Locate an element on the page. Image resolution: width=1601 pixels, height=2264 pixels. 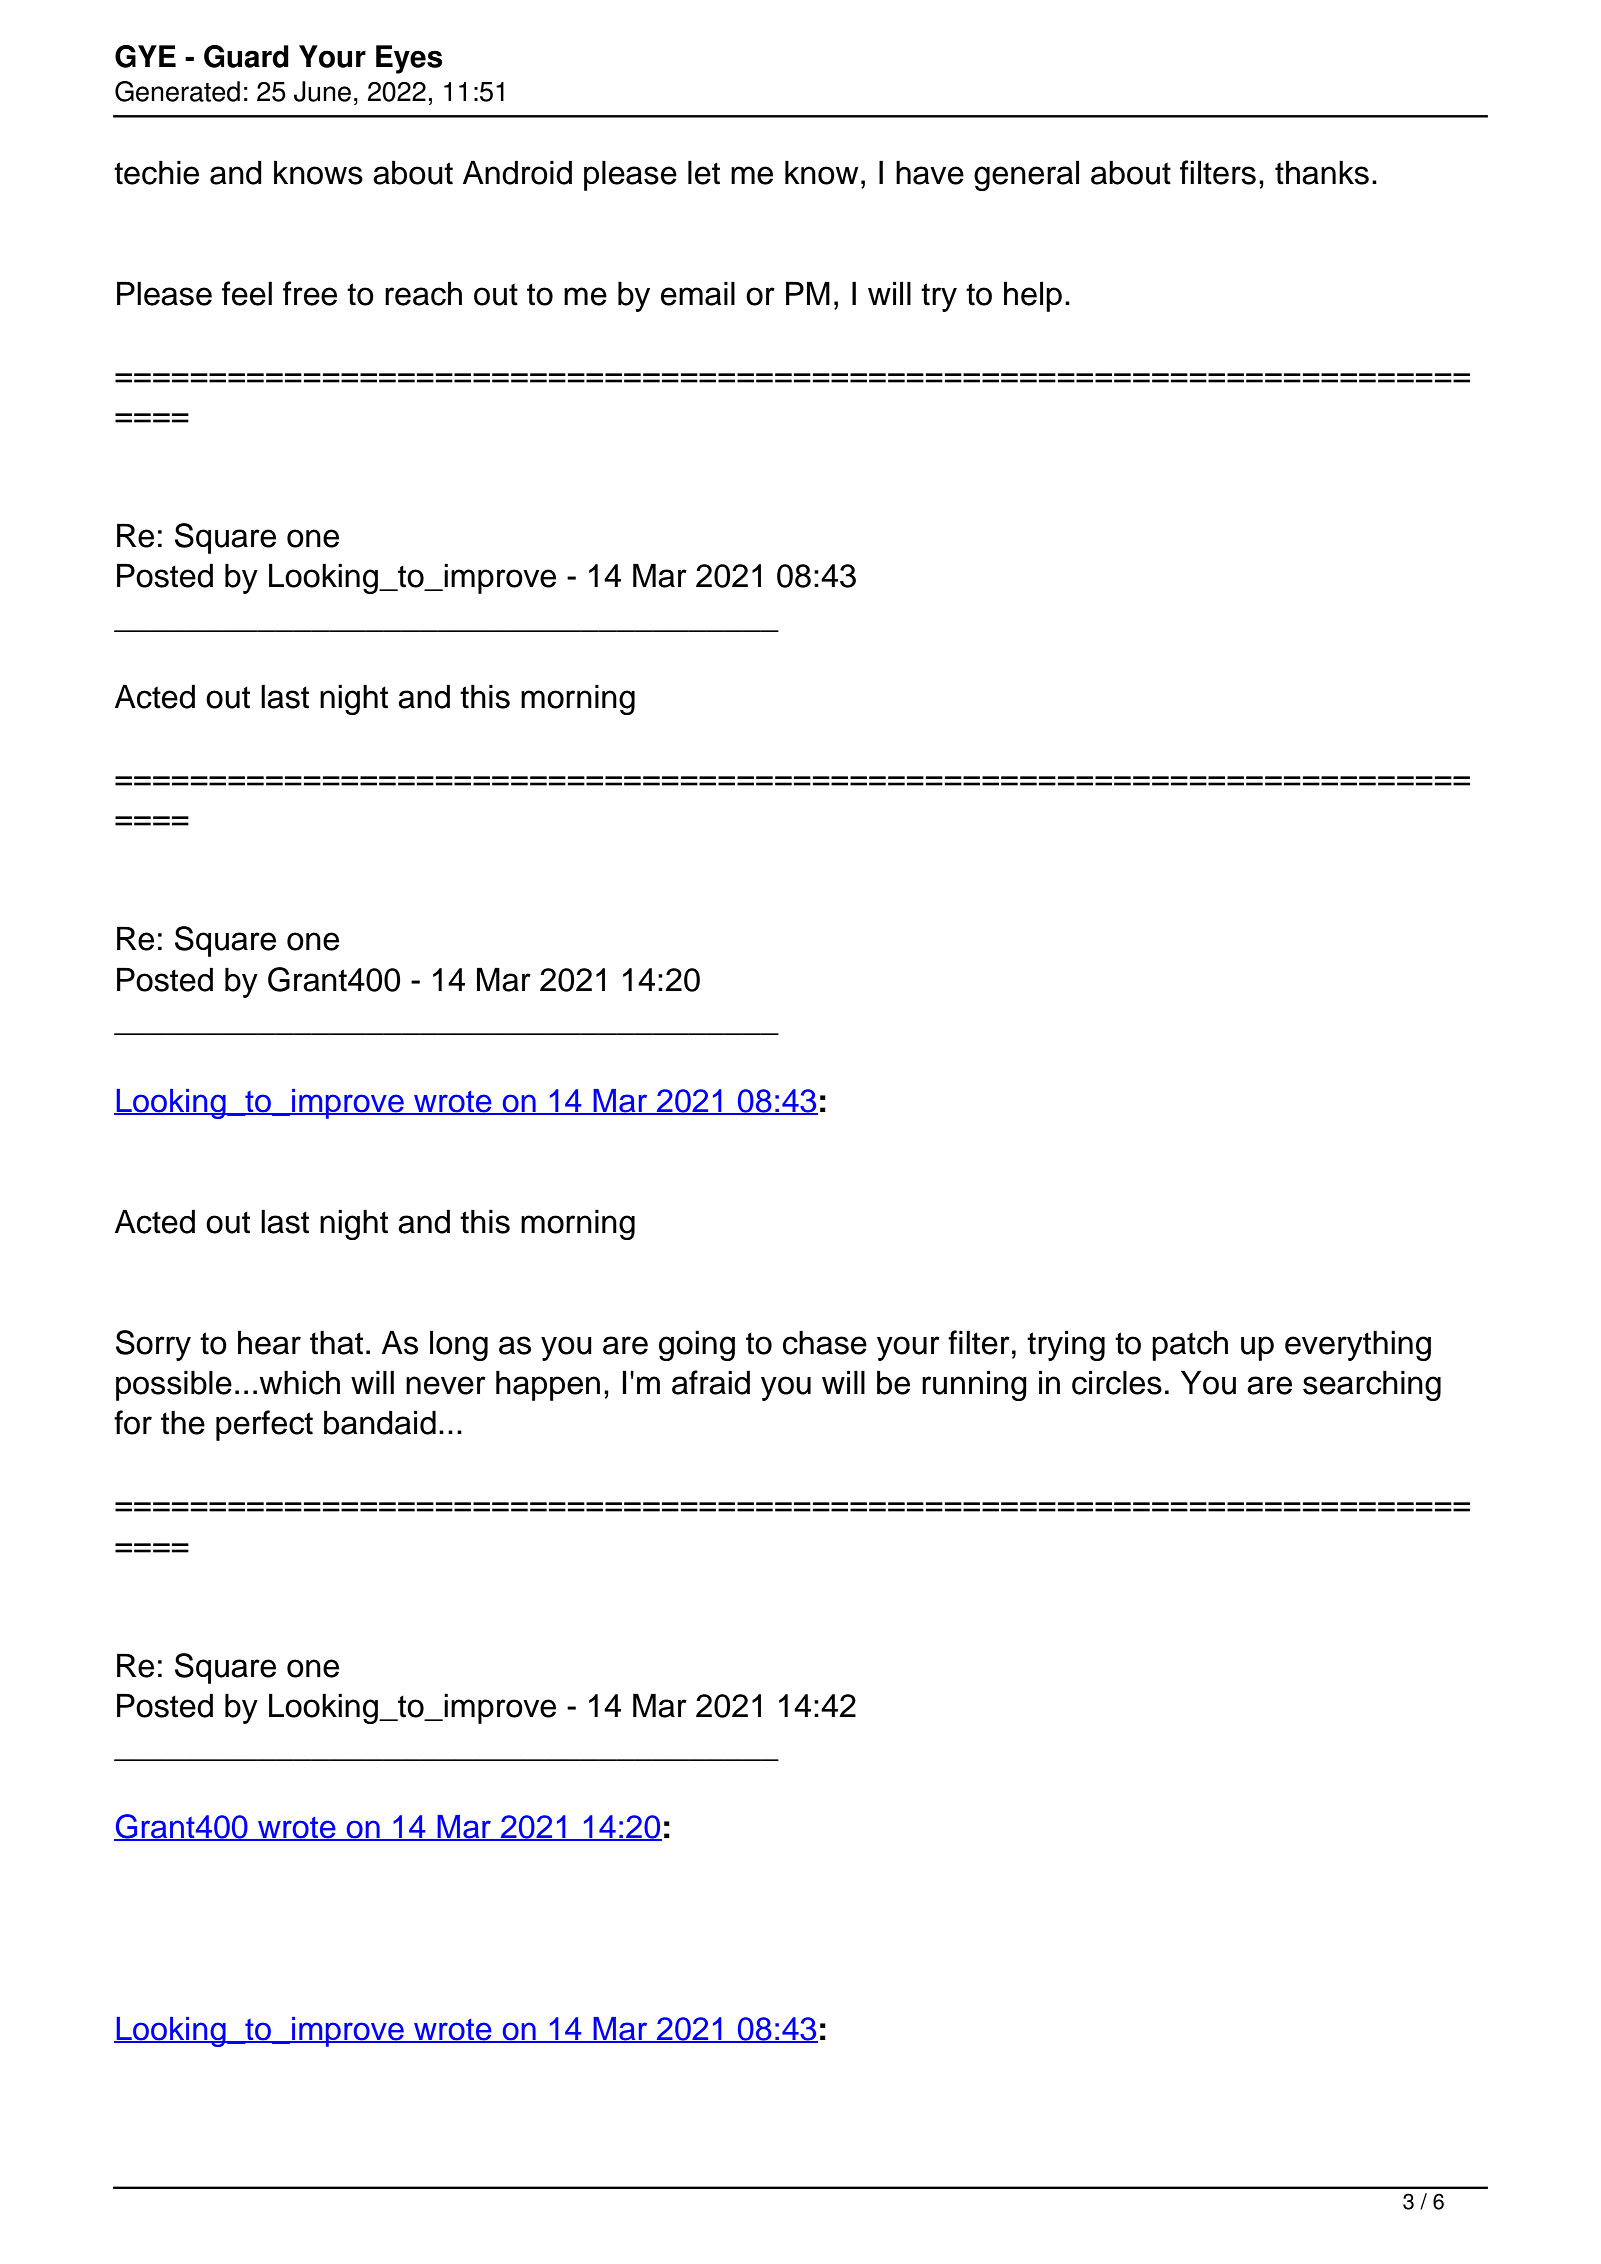
email is located at coordinates (698, 293).
